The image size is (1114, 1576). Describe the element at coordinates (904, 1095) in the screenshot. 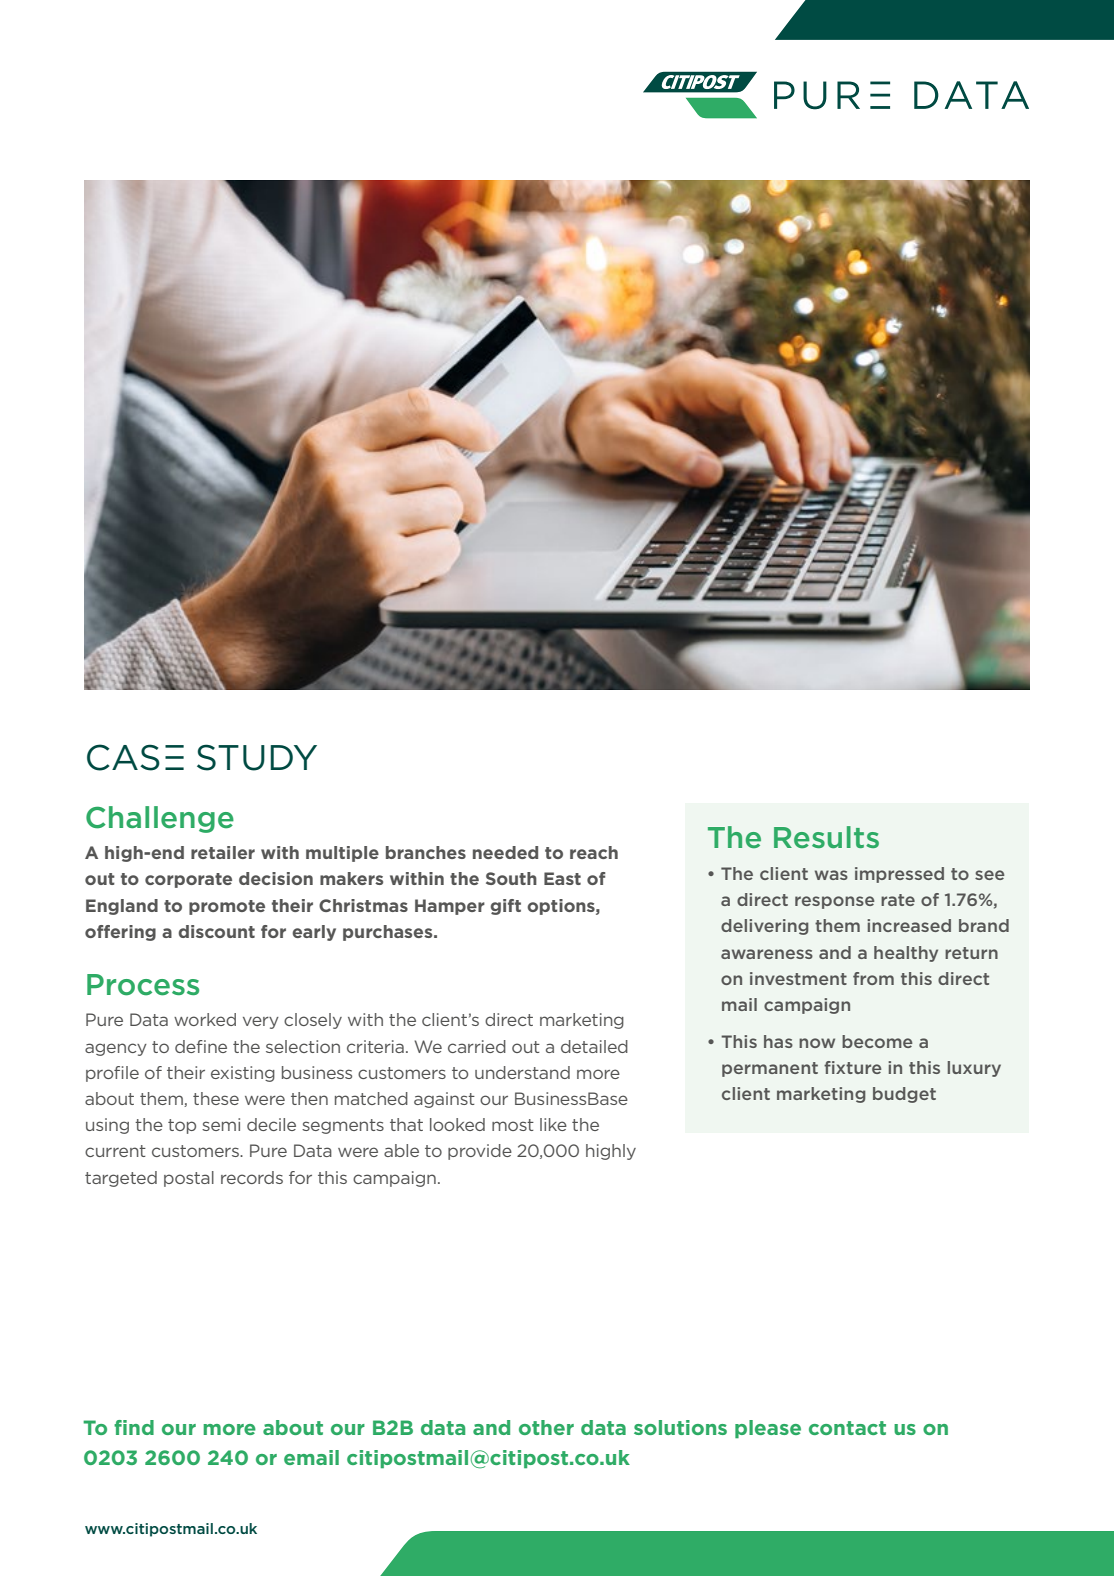

I see `budget` at that location.
